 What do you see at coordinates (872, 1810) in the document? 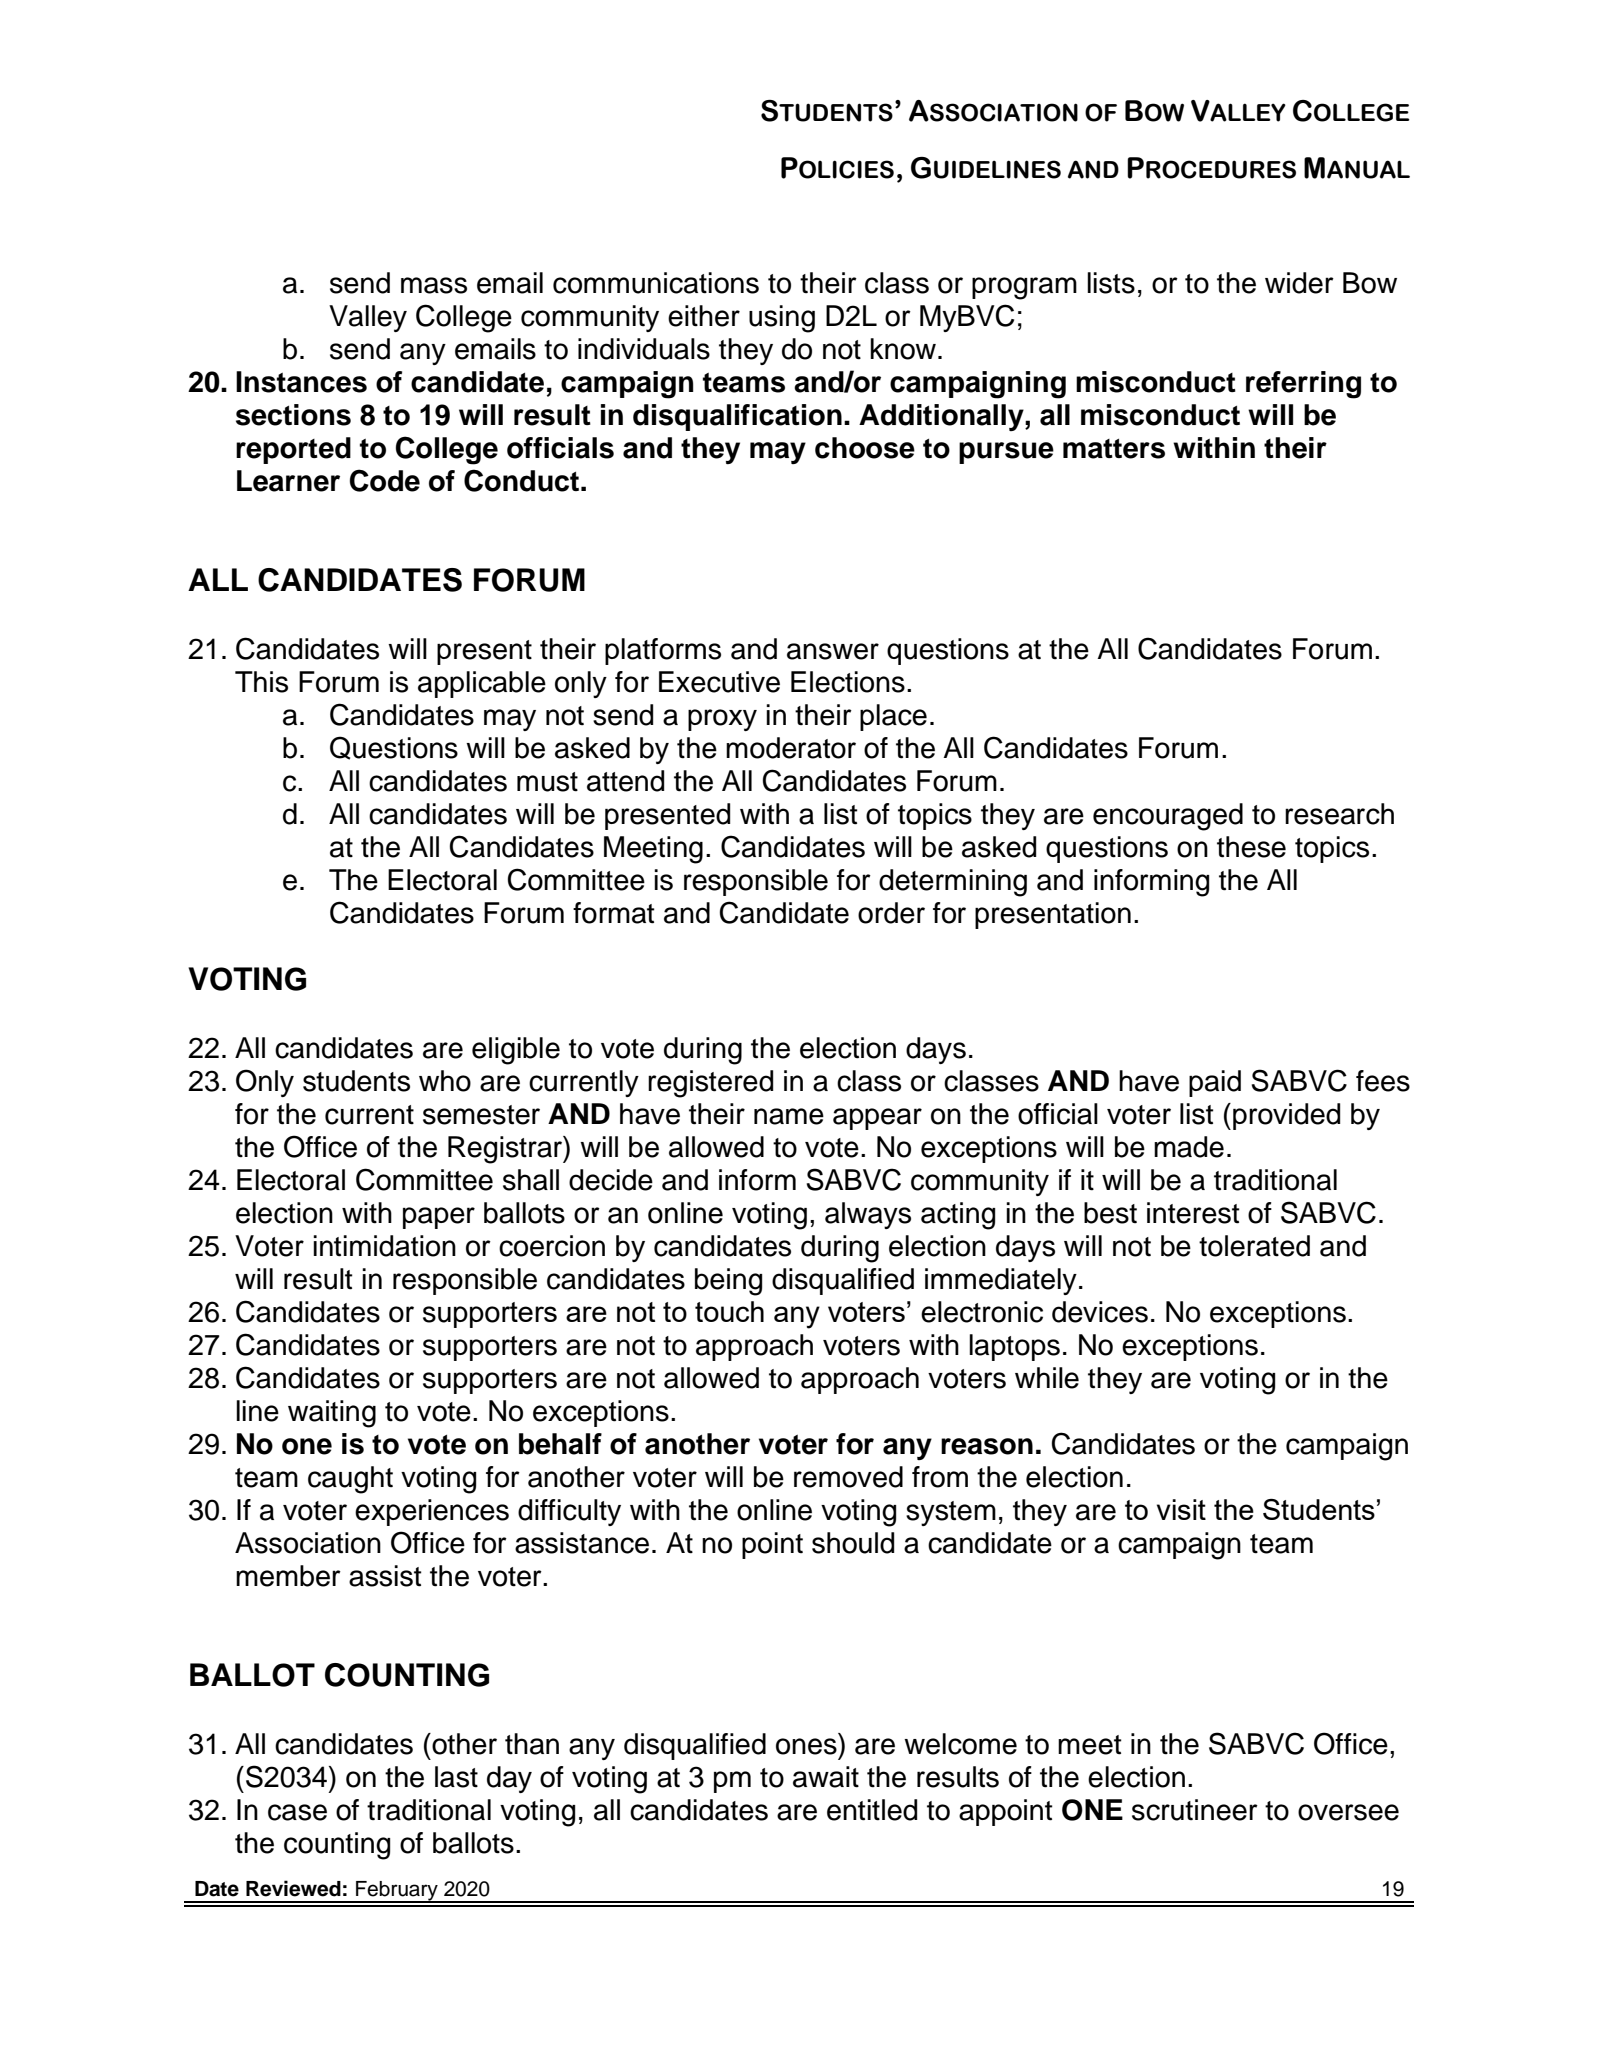
I see `entitled` at bounding box center [872, 1810].
